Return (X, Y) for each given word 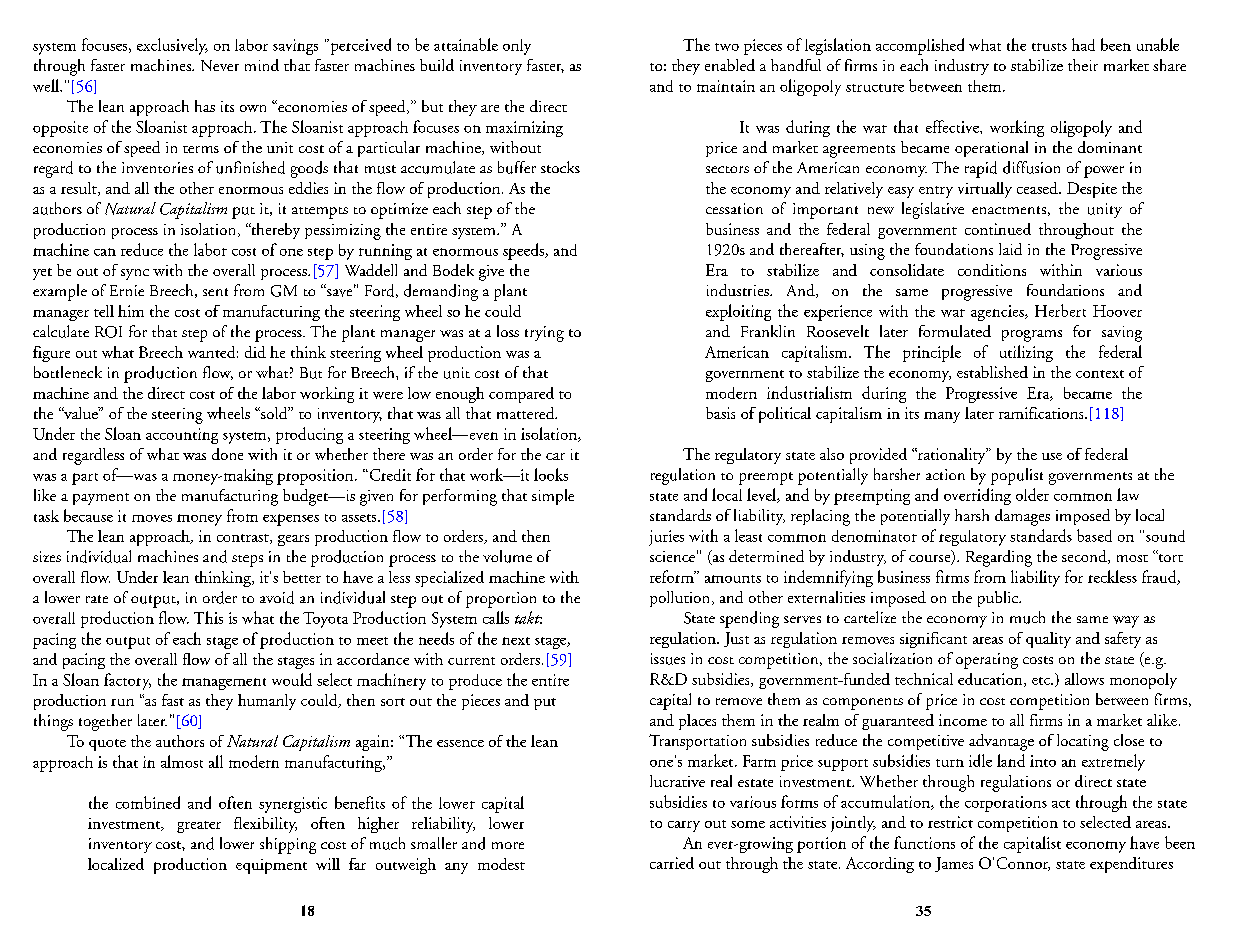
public (999, 599)
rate (97, 599)
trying (544, 334)
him (131, 311)
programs (1032, 336)
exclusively (172, 46)
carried (672, 863)
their (1083, 65)
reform (673, 576)
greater (199, 827)
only (517, 47)
